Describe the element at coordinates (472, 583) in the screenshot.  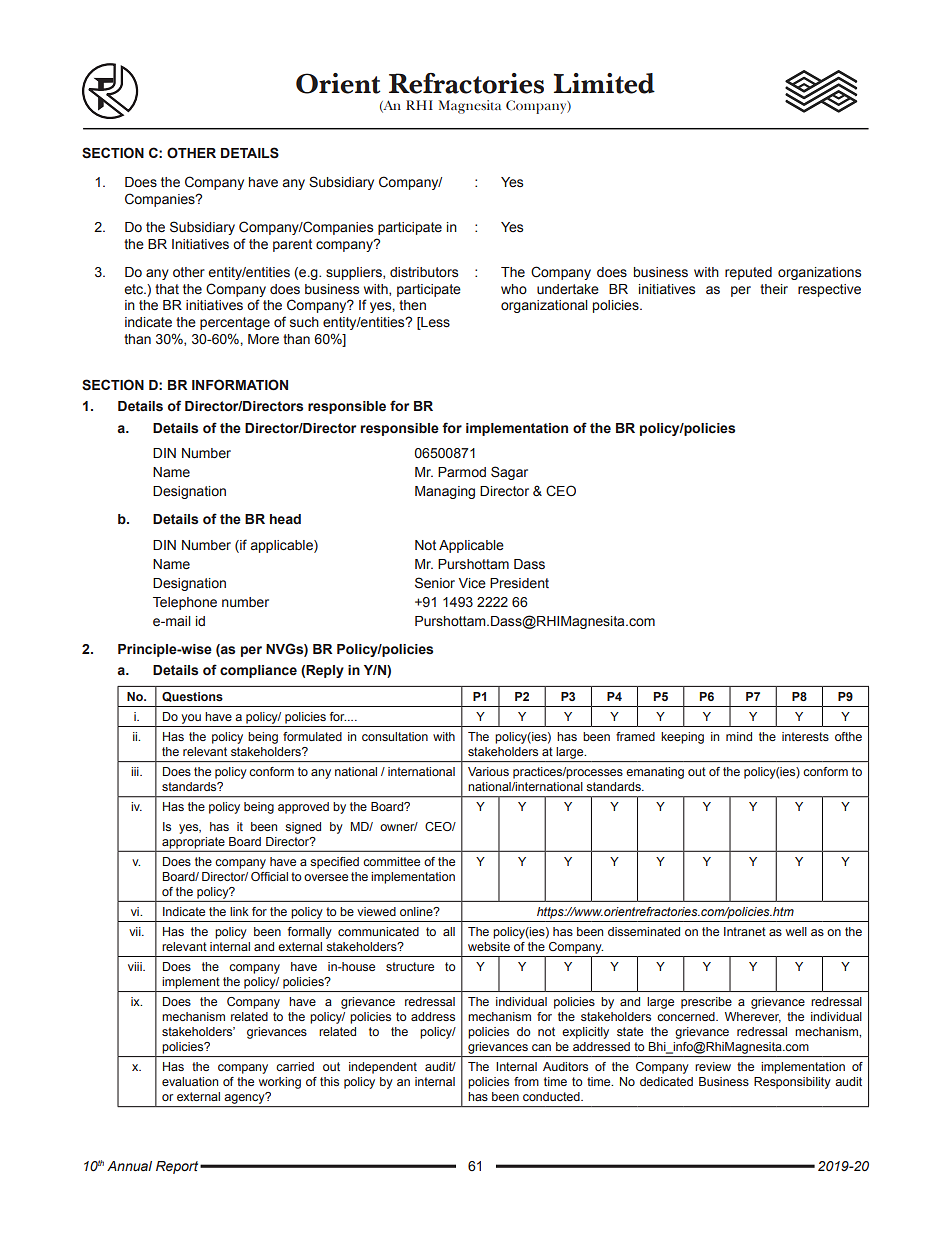
I see `Vice` at that location.
